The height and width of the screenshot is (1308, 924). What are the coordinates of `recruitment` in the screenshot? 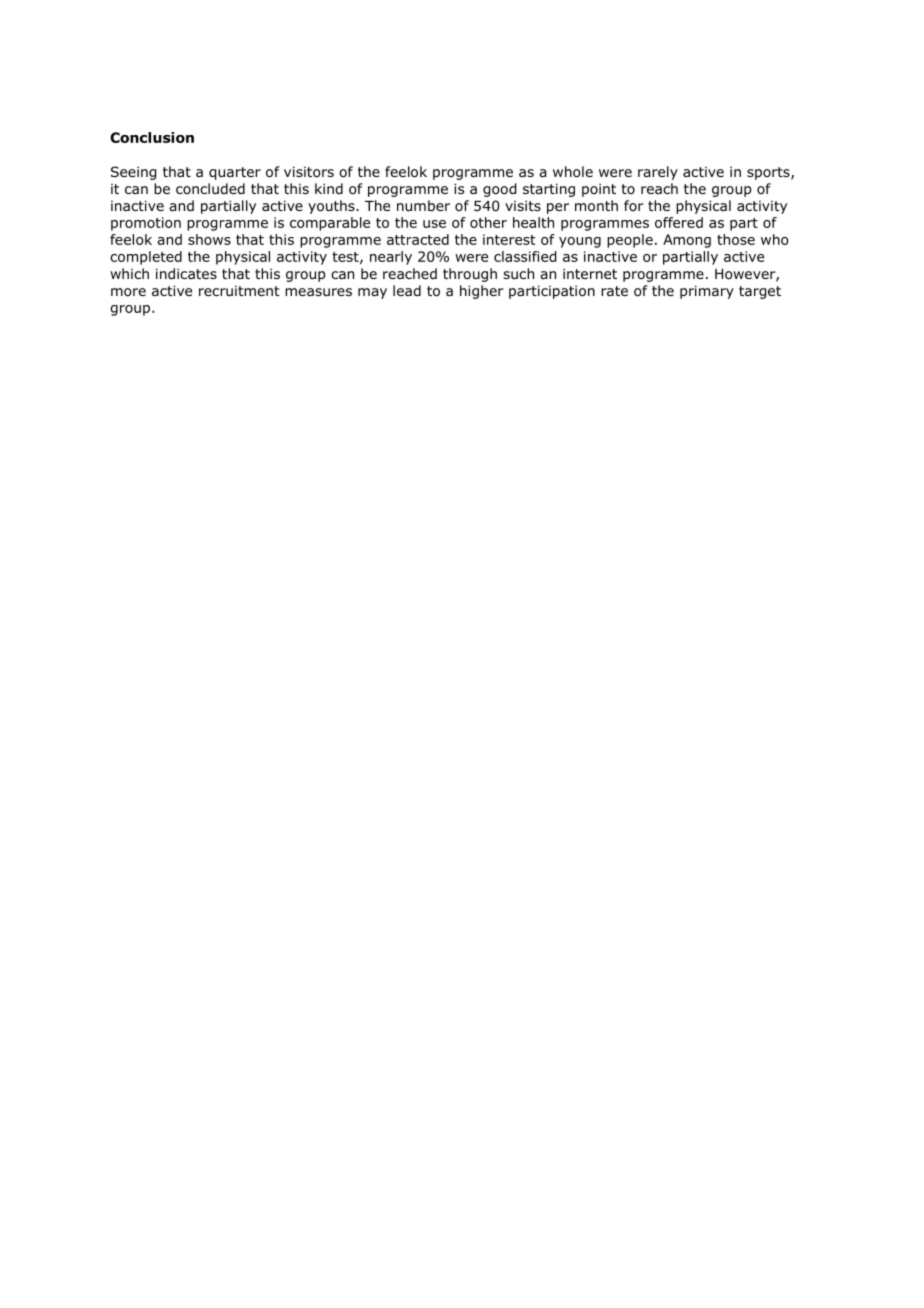 It's located at (239, 291).
